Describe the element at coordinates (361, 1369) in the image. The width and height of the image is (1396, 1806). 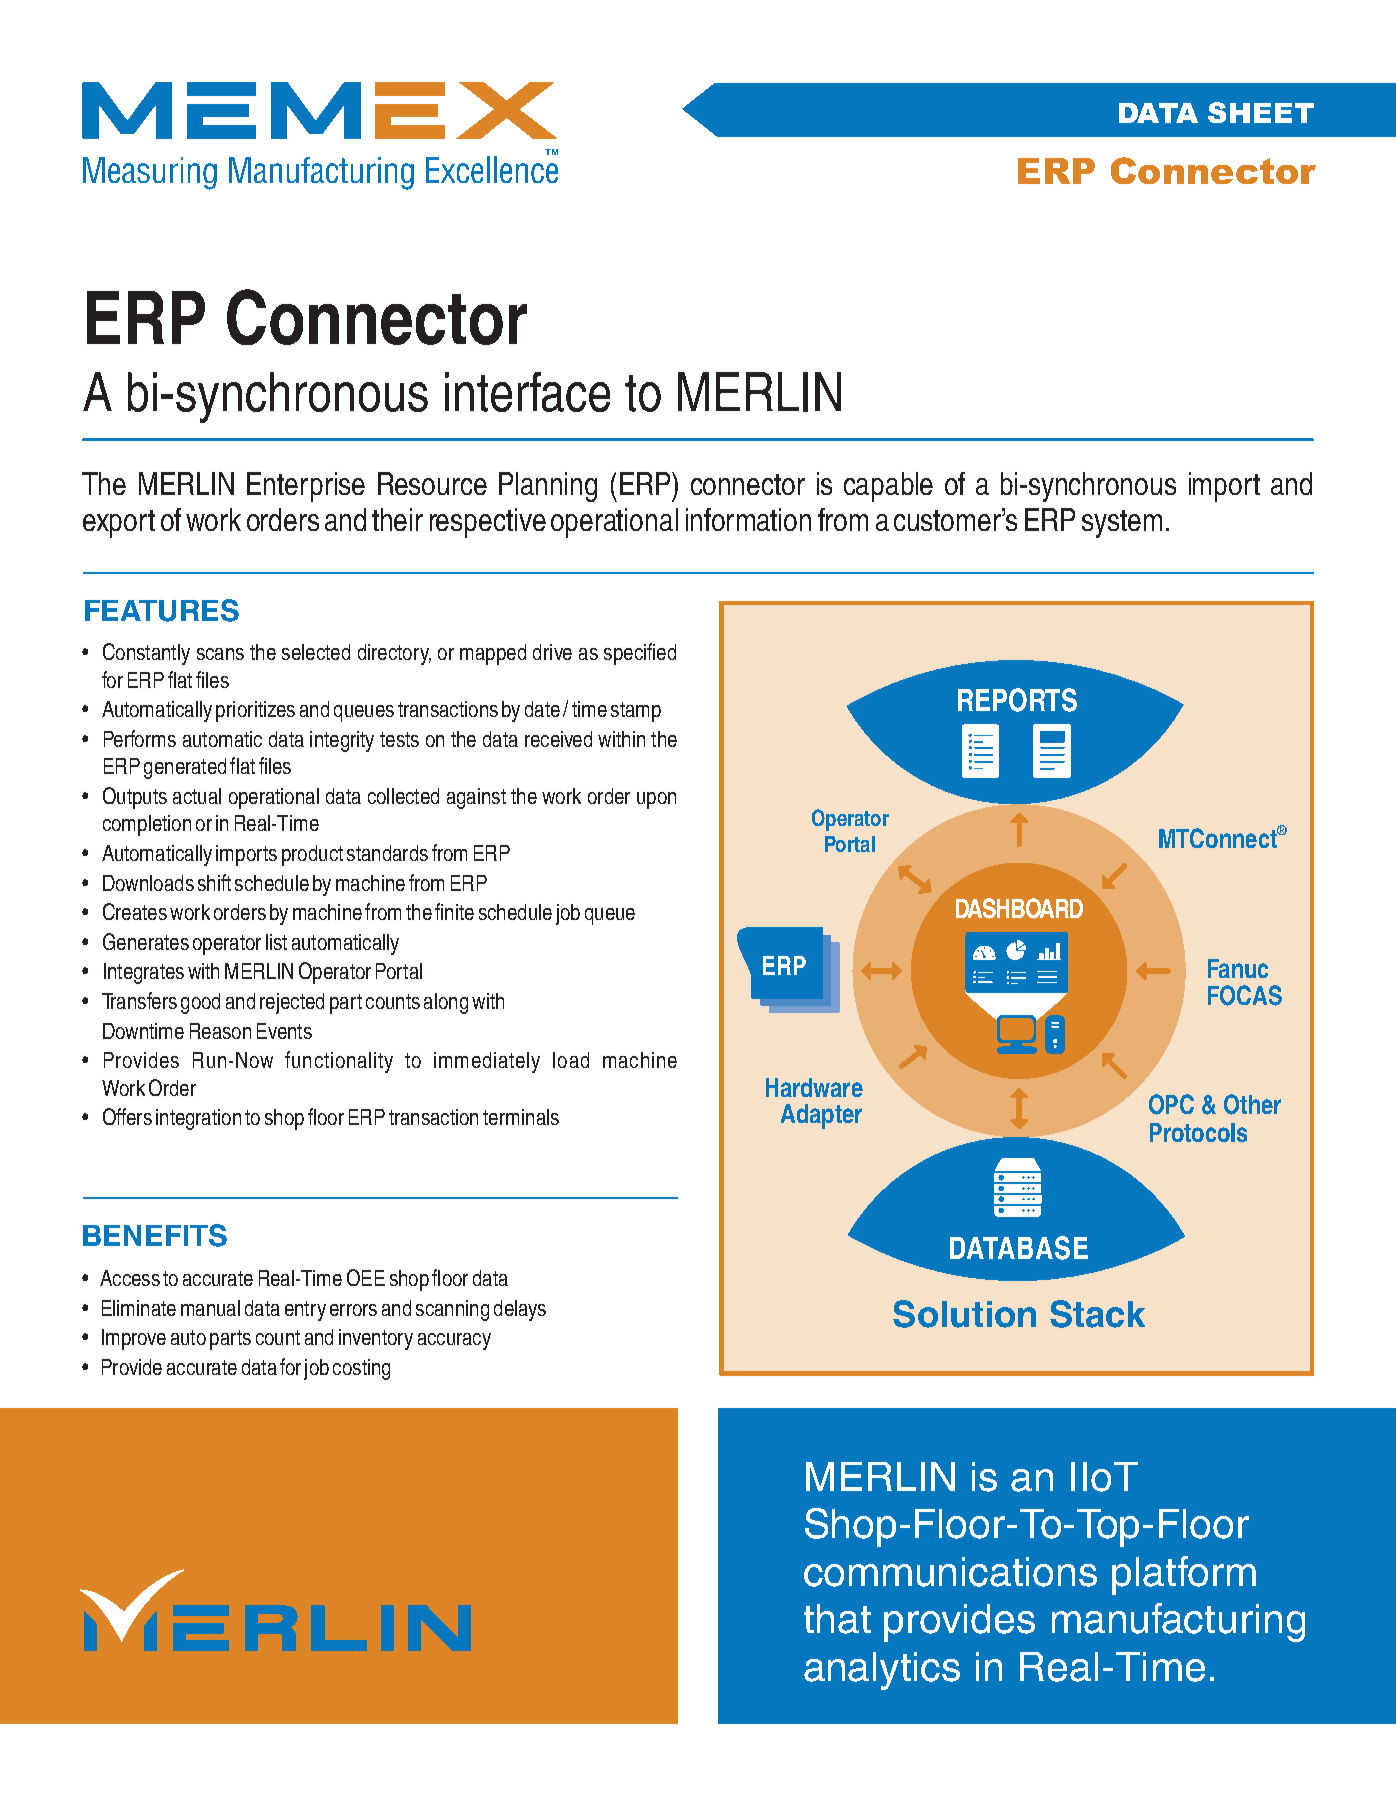
I see `costing` at that location.
